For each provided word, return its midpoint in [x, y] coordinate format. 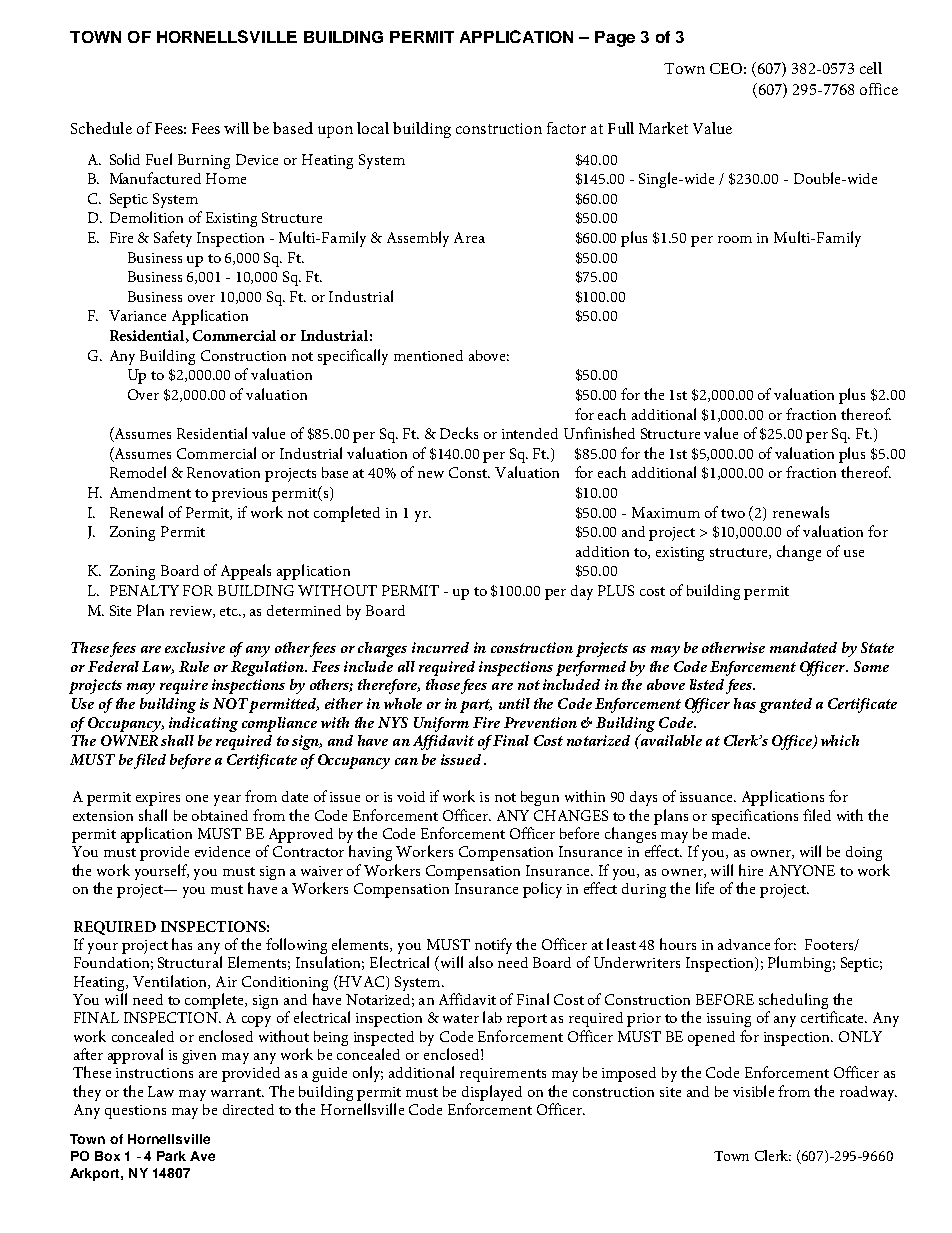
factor [566, 128]
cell [871, 68]
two [733, 513]
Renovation [223, 472]
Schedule [101, 128]
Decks [459, 433]
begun [540, 798]
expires [158, 799]
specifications [755, 817]
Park [171, 1156]
